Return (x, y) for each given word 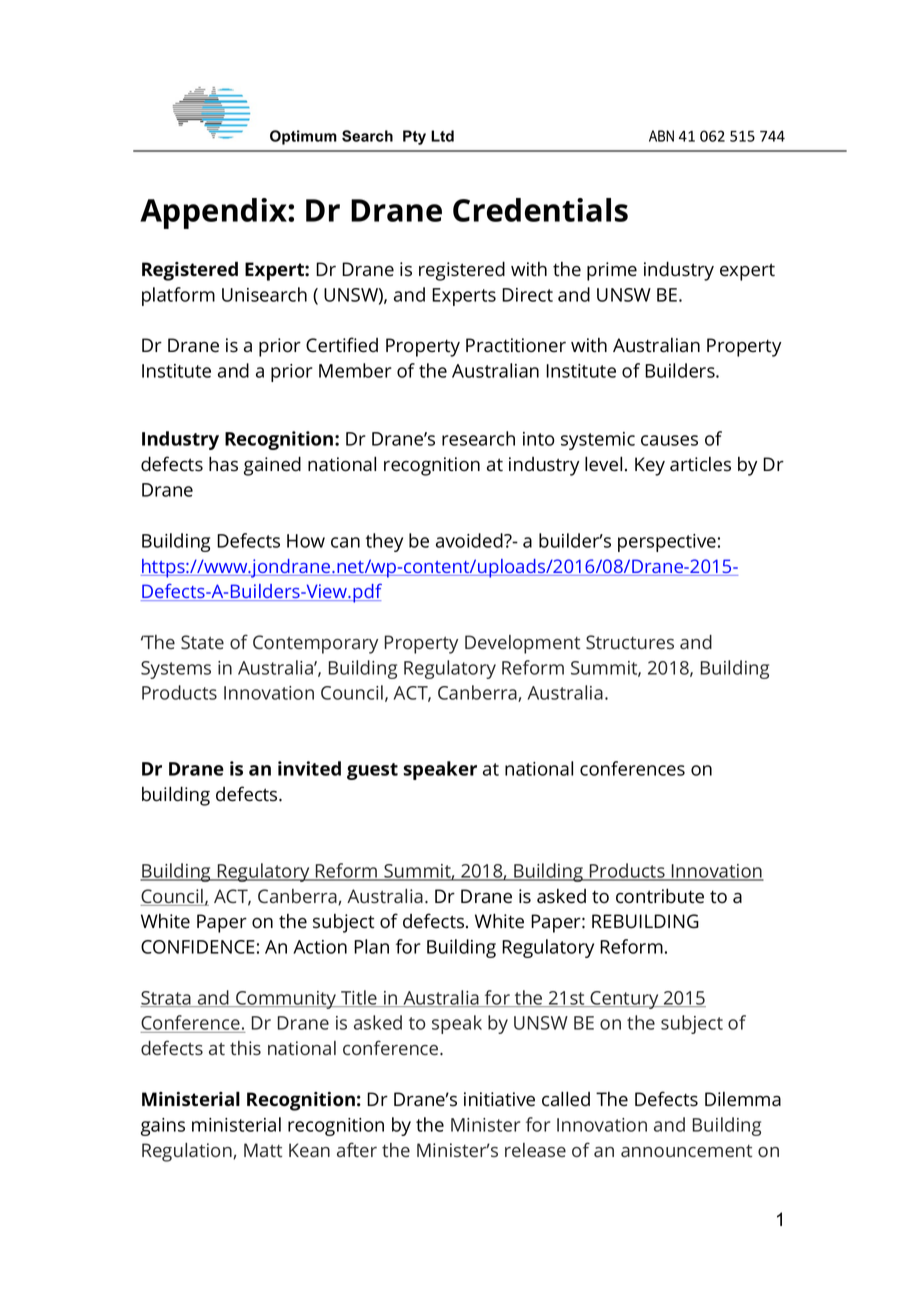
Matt (263, 1150)
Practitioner (516, 345)
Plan (371, 946)
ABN (661, 136)
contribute (660, 896)
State (202, 642)
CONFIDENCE (198, 947)
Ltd (442, 136)
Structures (630, 642)
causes (669, 440)
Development (522, 644)
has (223, 464)
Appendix (214, 213)
